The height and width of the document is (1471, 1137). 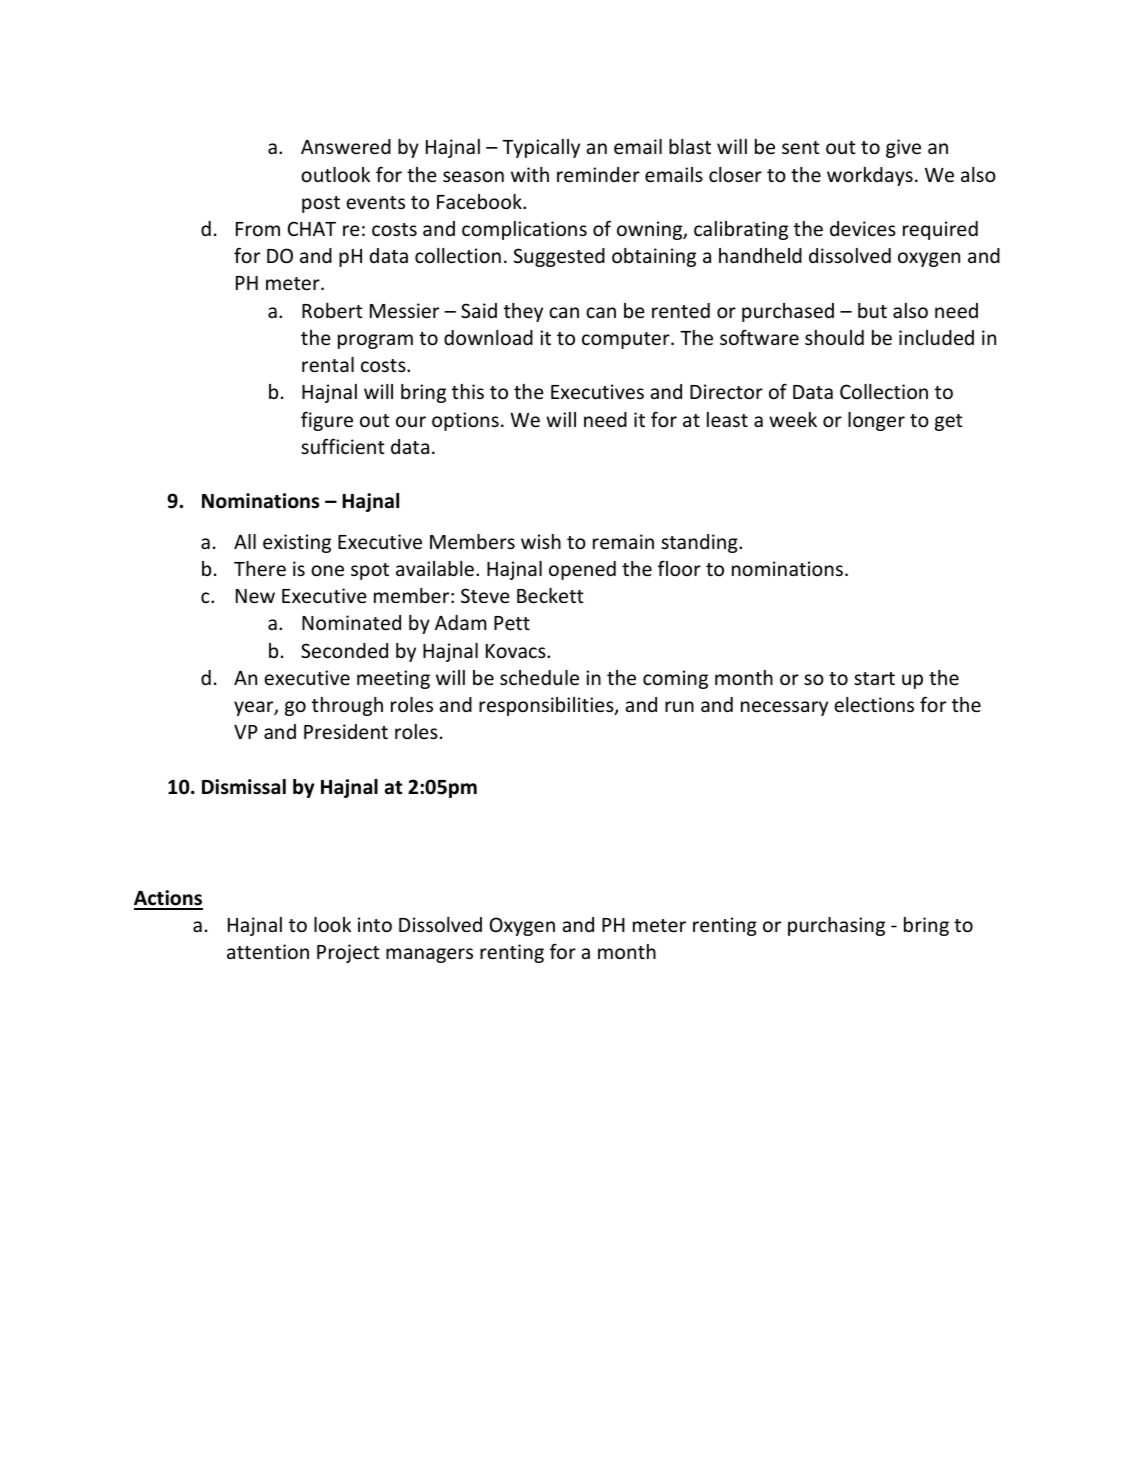 What do you see at coordinates (348, 953) in the document?
I see `Project` at bounding box center [348, 953].
